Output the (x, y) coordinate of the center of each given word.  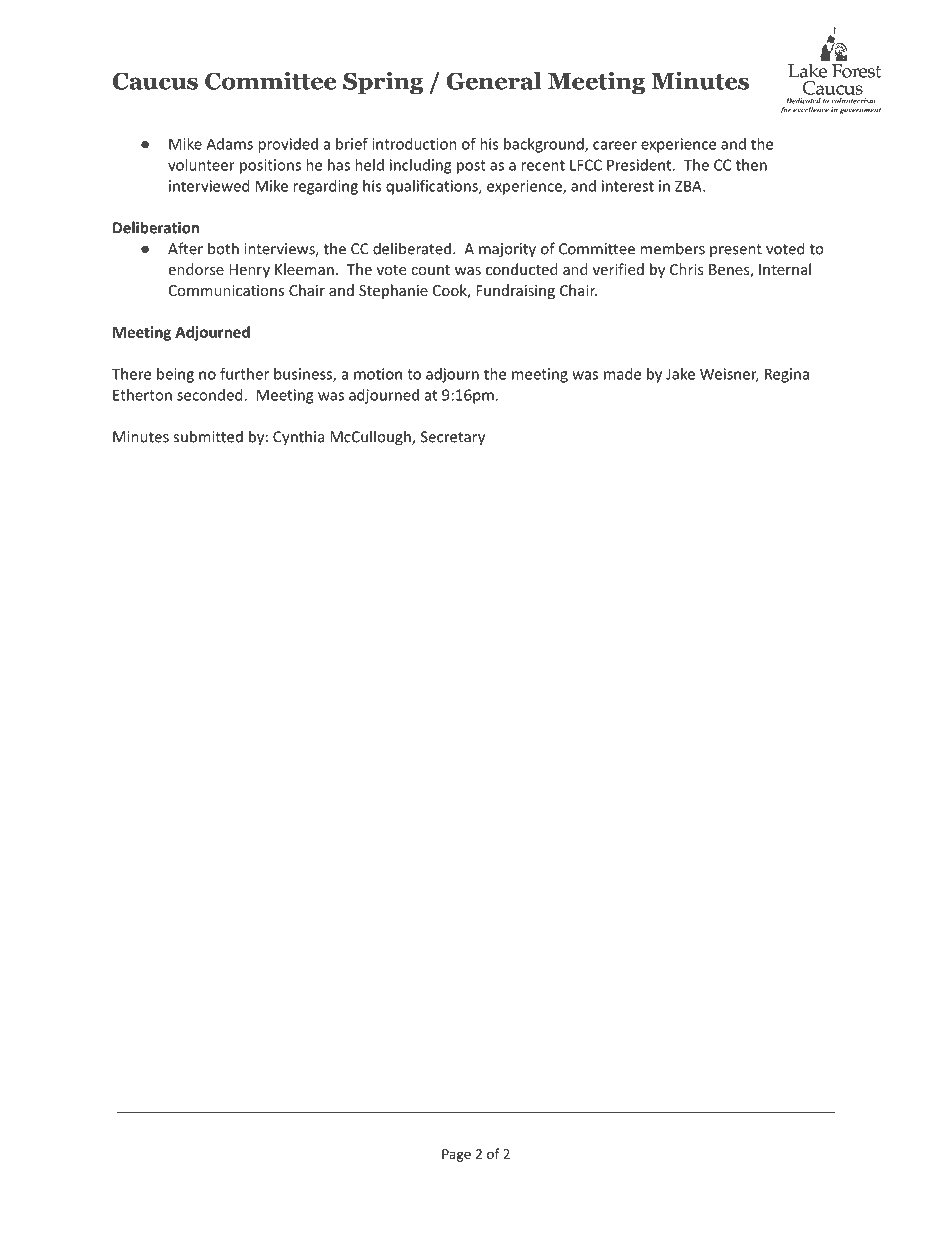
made (622, 374)
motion (378, 374)
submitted (208, 436)
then (751, 165)
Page (456, 1155)
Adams (229, 144)
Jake (680, 374)
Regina (787, 375)
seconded (211, 395)
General (494, 80)
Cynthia (298, 438)
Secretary (453, 438)
